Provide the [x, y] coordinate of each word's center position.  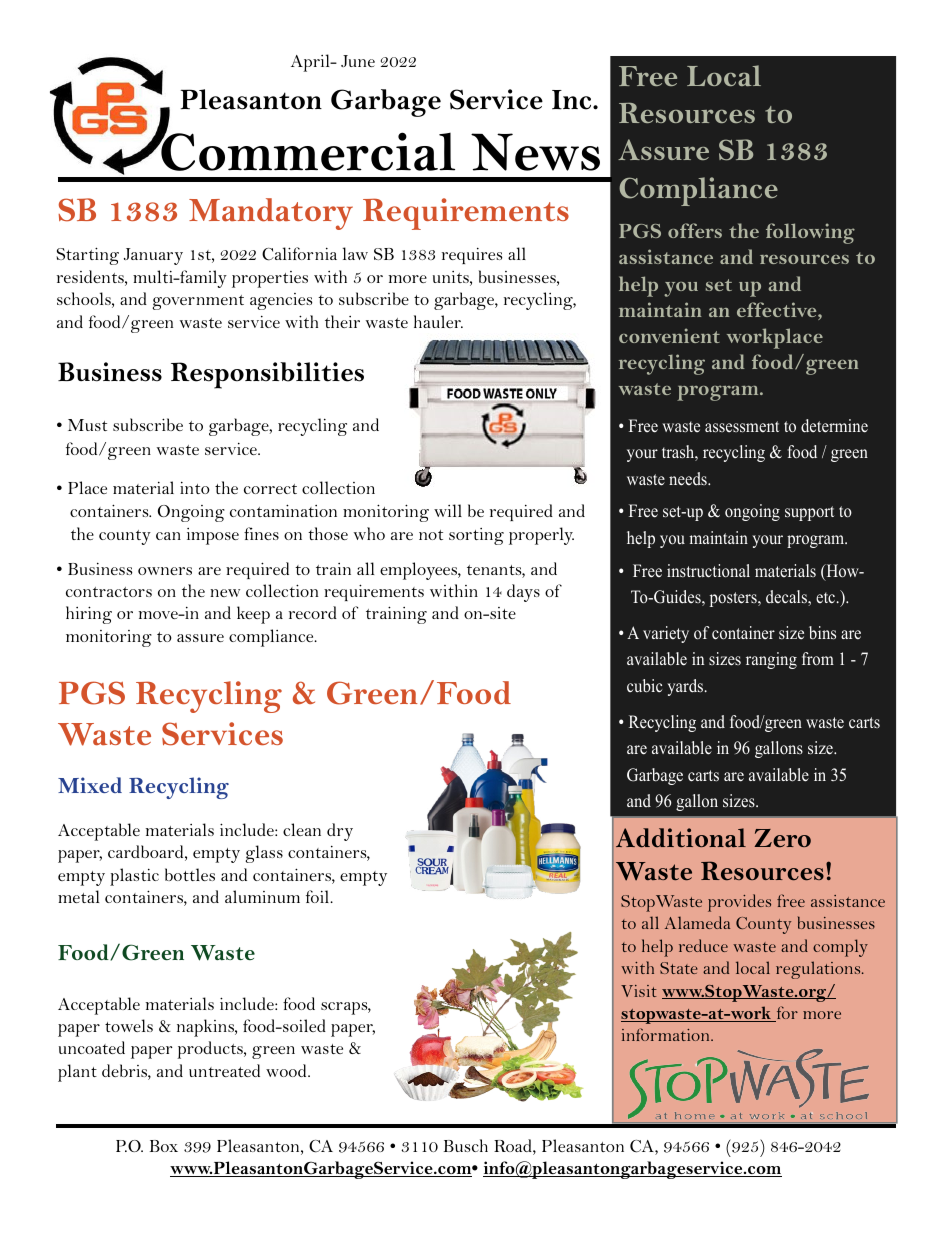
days [523, 593]
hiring [89, 615]
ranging [771, 660]
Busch [466, 1145]
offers [695, 230]
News [535, 152]
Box [164, 1146]
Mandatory [271, 214]
